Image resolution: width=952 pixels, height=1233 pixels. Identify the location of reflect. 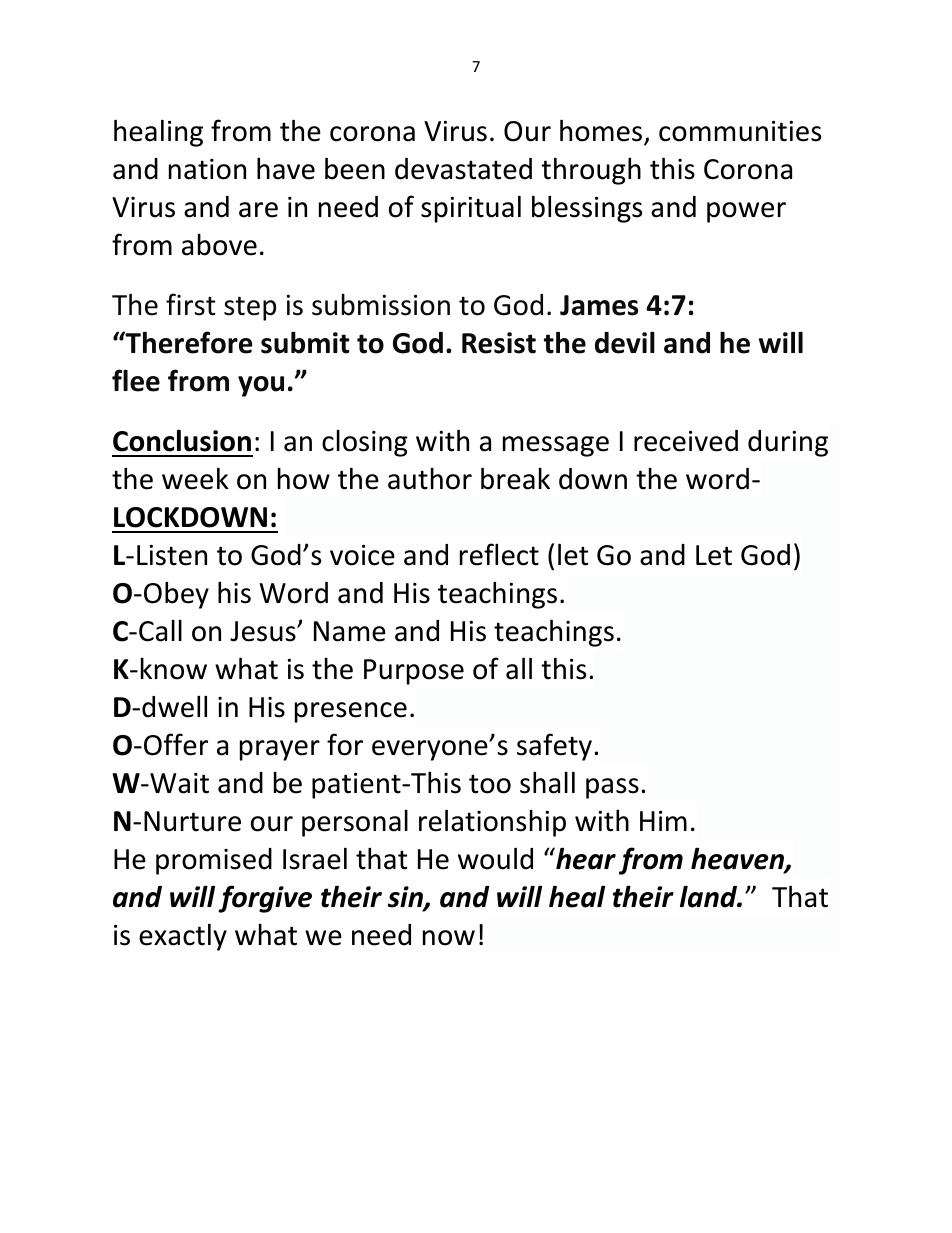
(499, 554).
